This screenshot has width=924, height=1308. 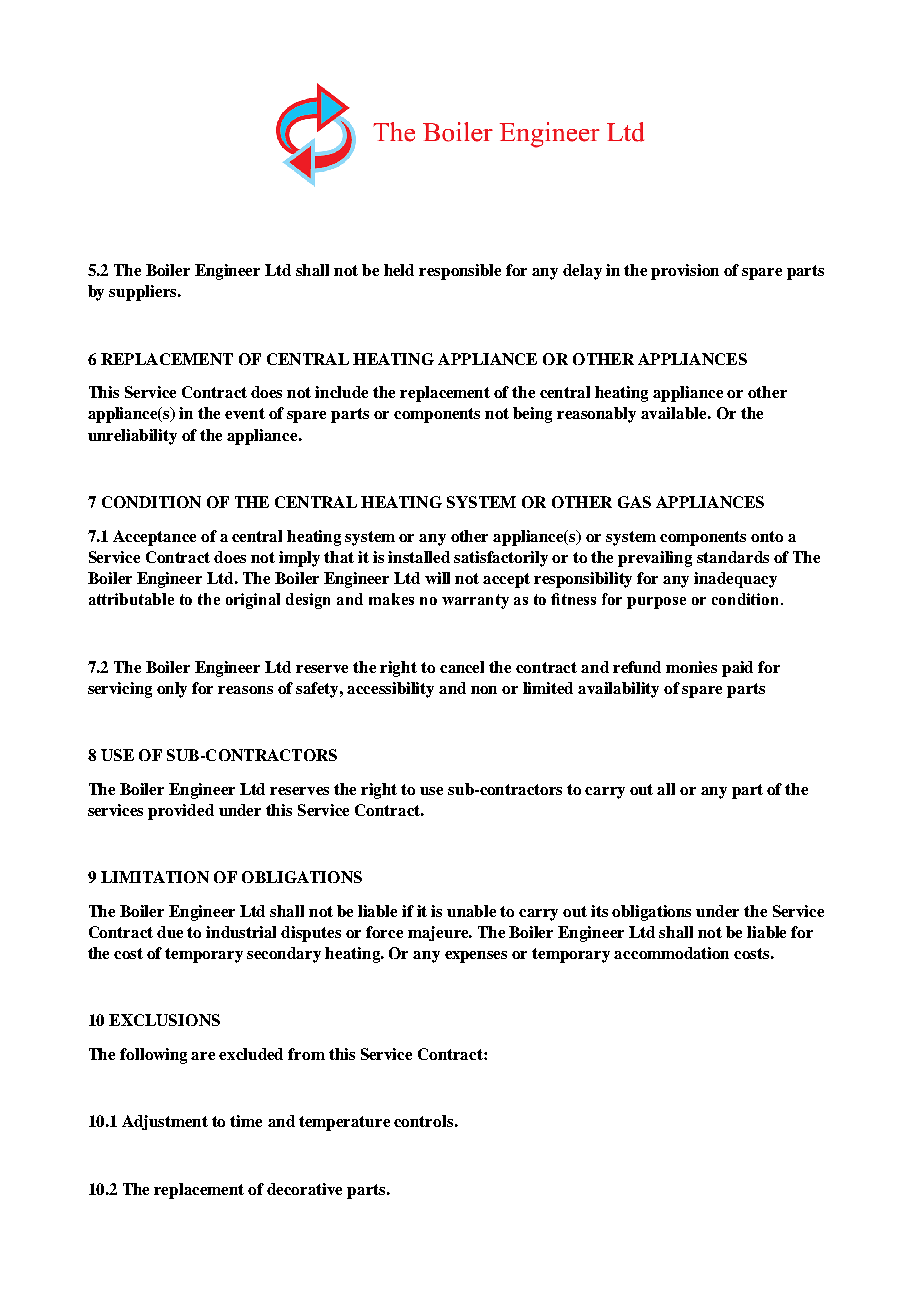 What do you see at coordinates (685, 272) in the screenshot?
I see `provision` at bounding box center [685, 272].
